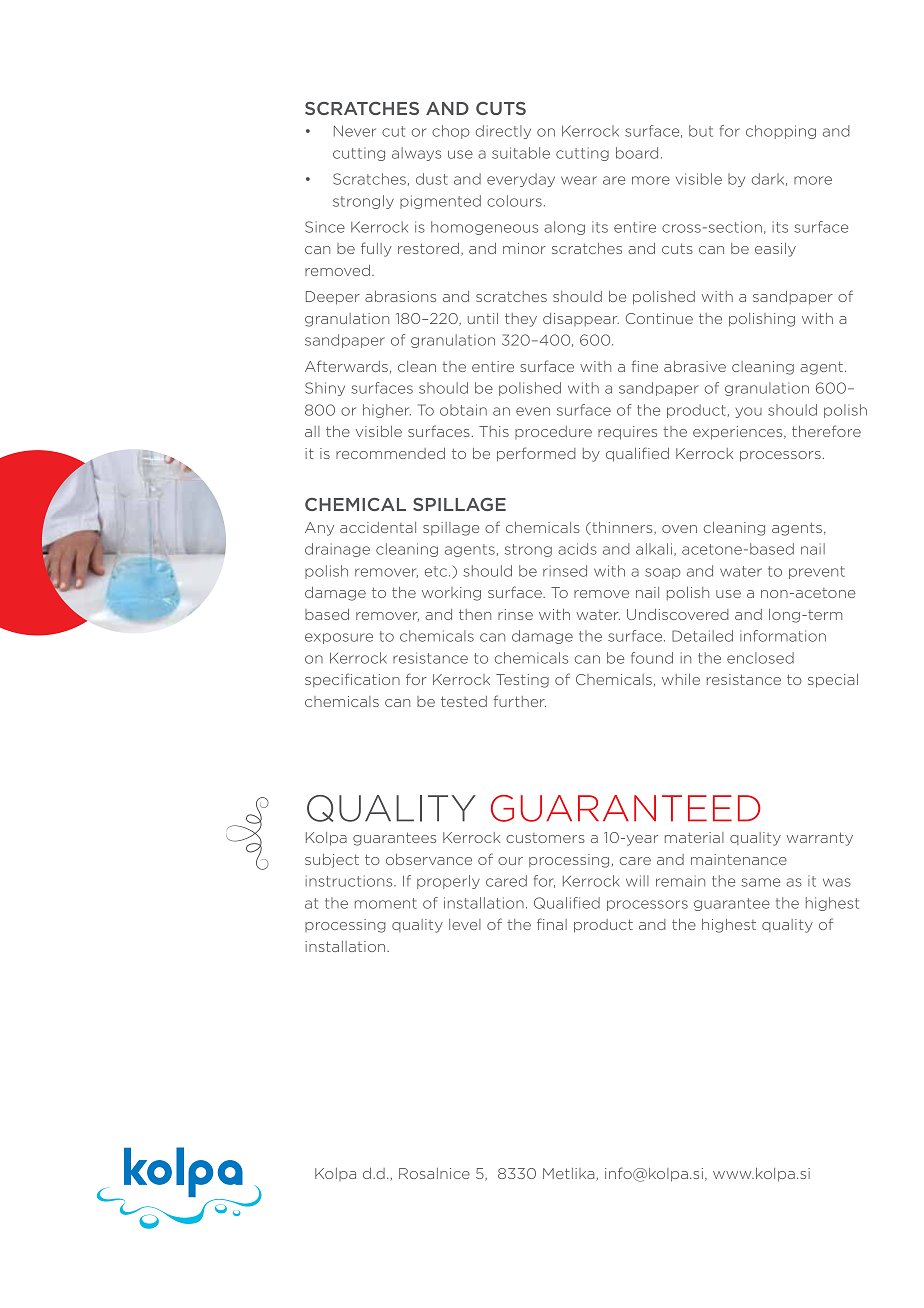 The image size is (924, 1308). Describe the element at coordinates (416, 154) in the screenshot. I see `always` at that location.
